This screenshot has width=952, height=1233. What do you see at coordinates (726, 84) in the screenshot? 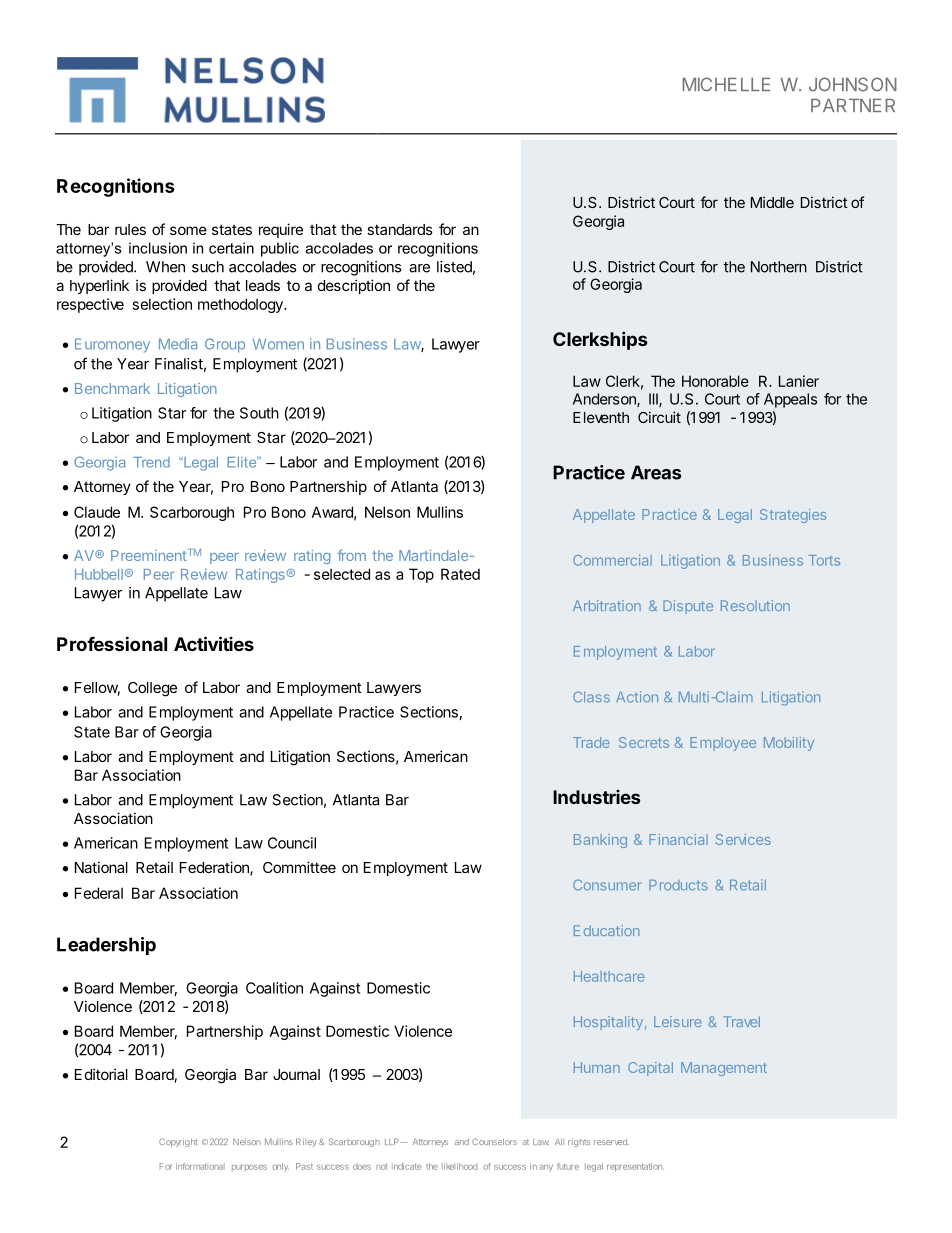
I see `MICHELLE` at bounding box center [726, 84].
